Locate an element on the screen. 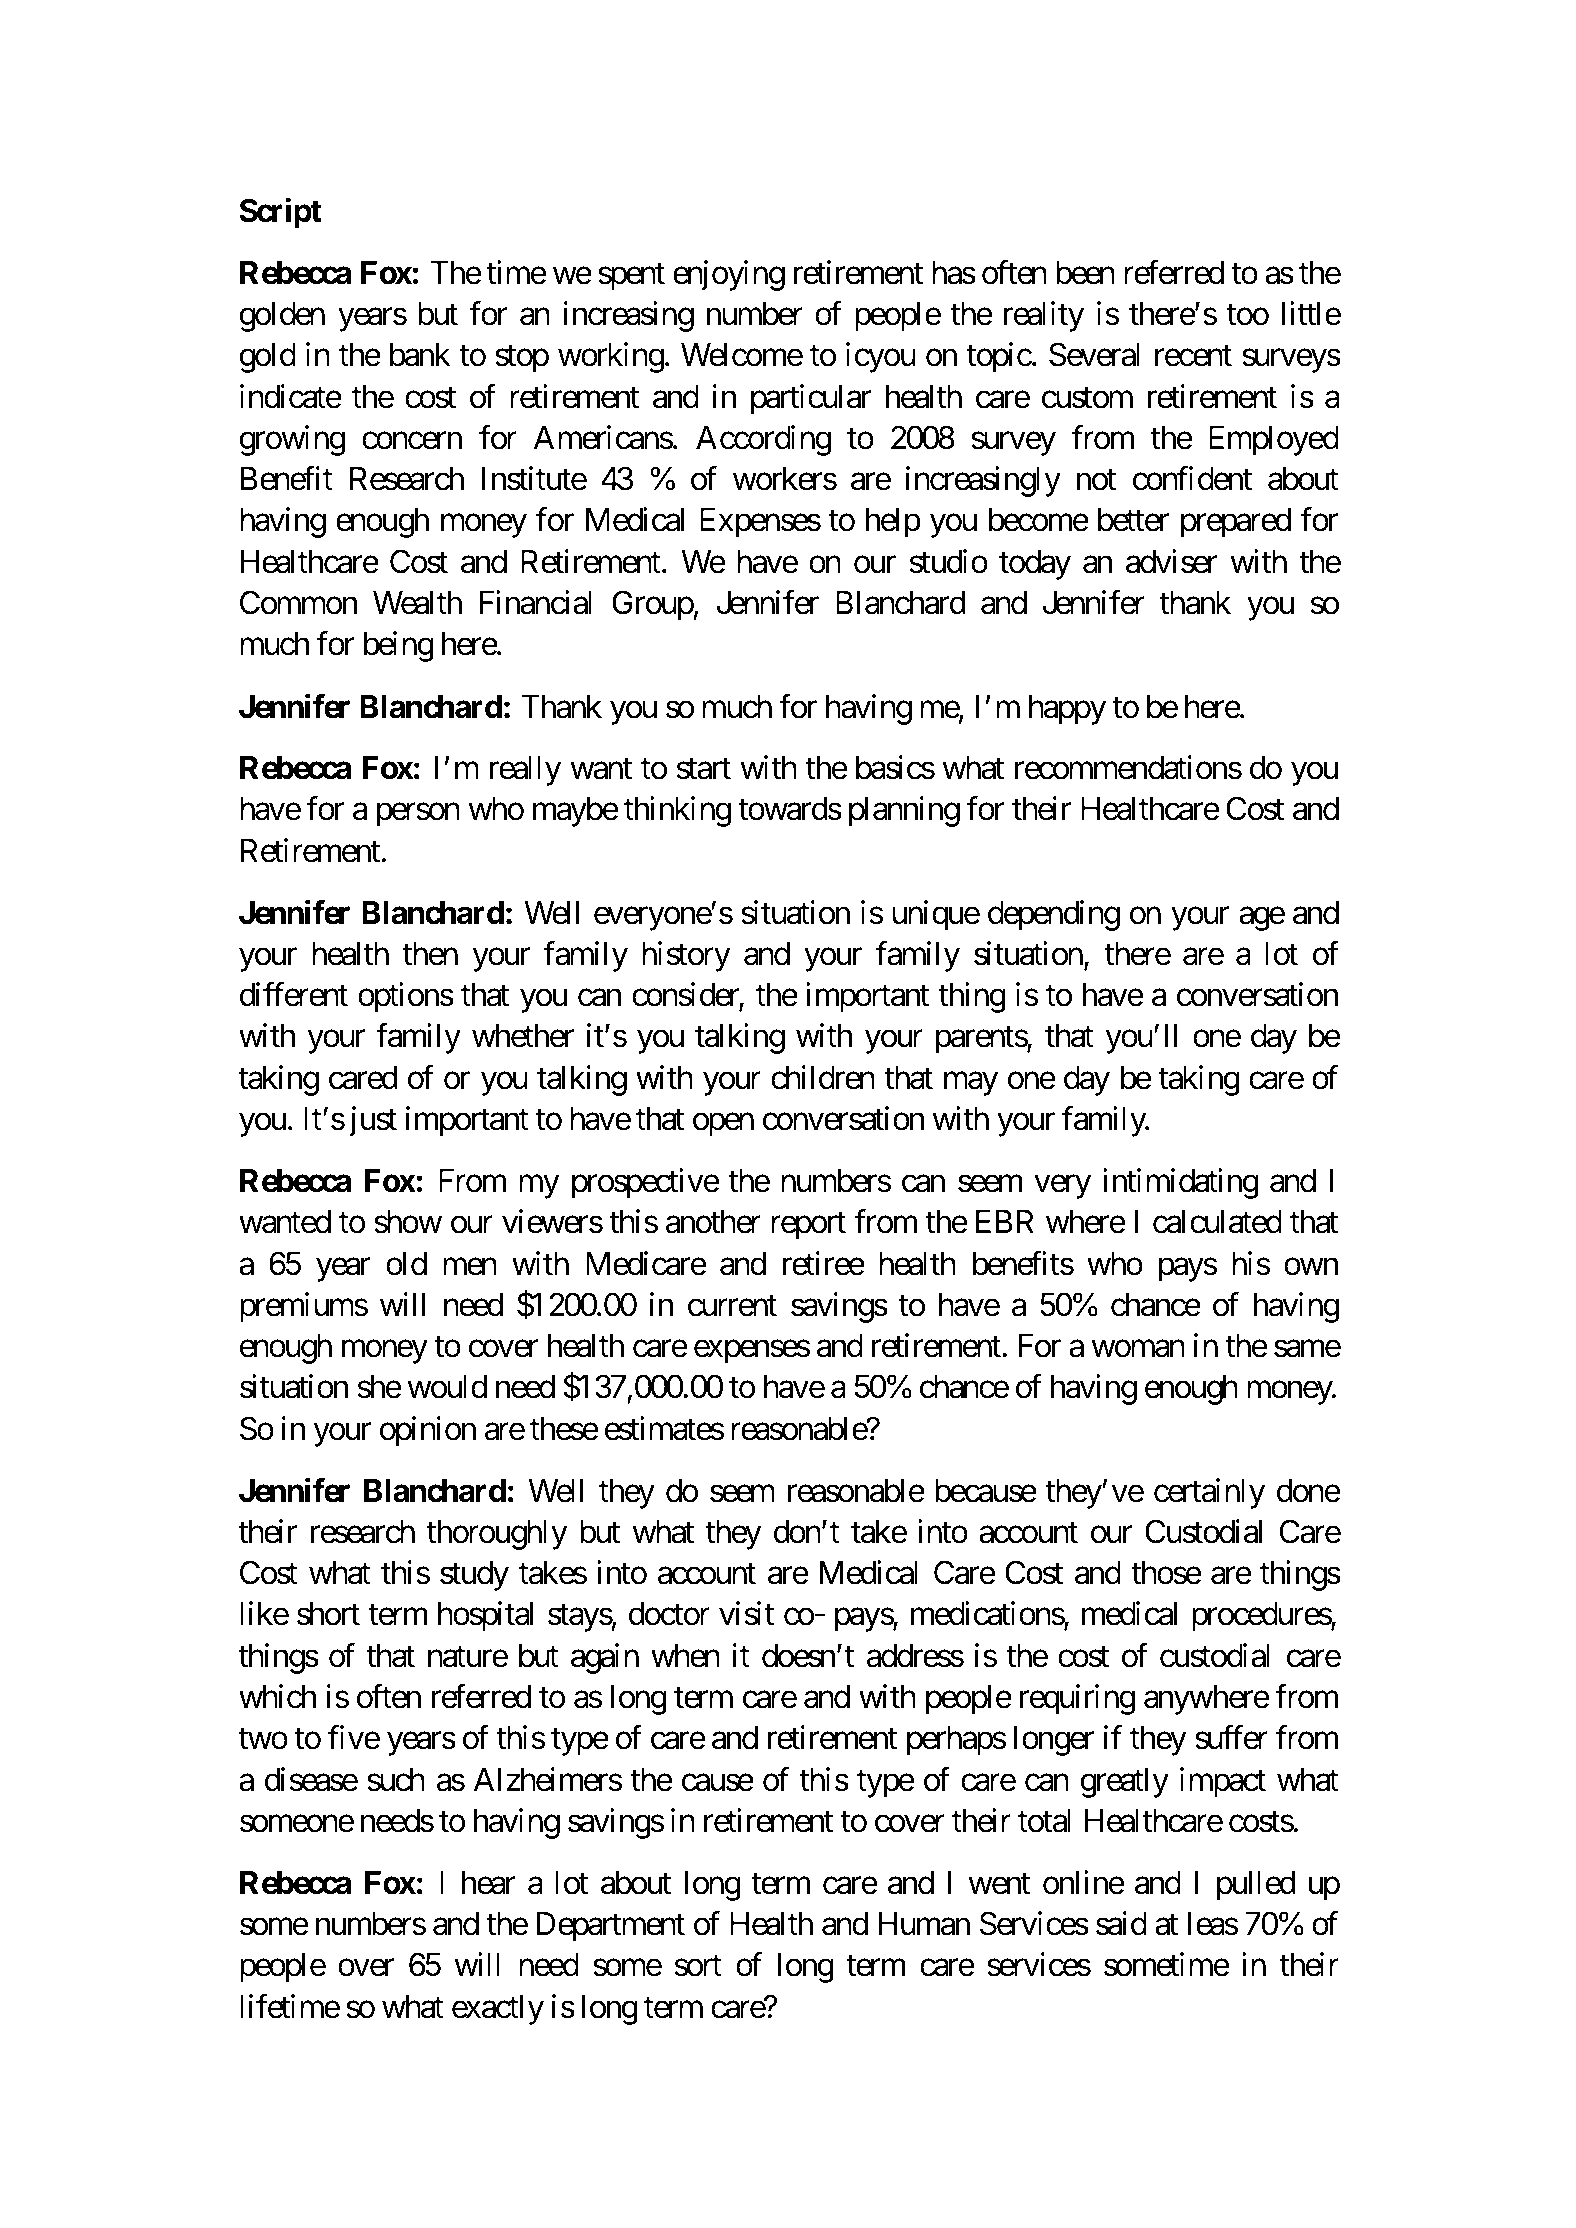 This screenshot has width=1576, height=2228. been is located at coordinates (1085, 273).
